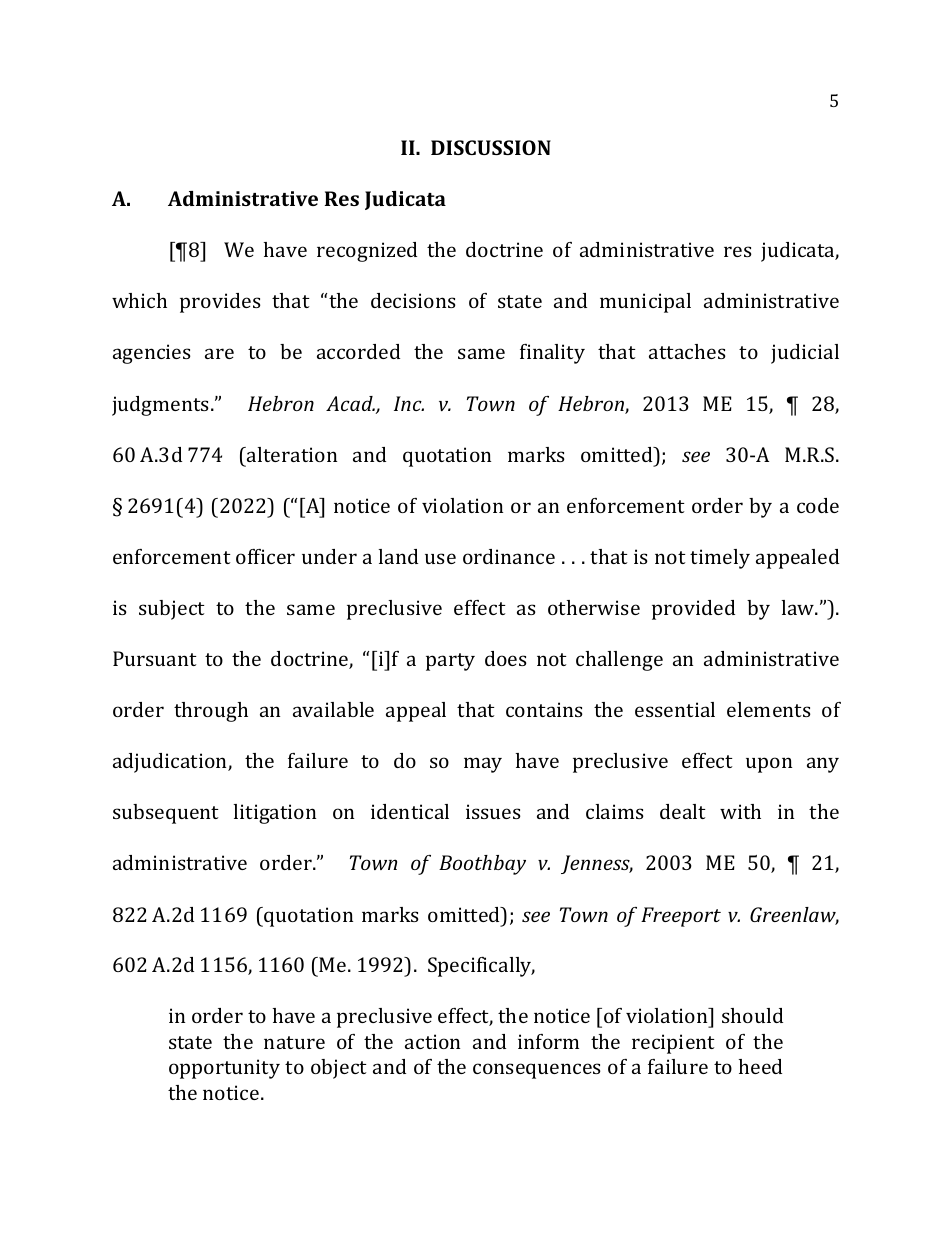 The image size is (952, 1233). What do you see at coordinates (760, 1066) in the screenshot?
I see `heed` at bounding box center [760, 1066].
